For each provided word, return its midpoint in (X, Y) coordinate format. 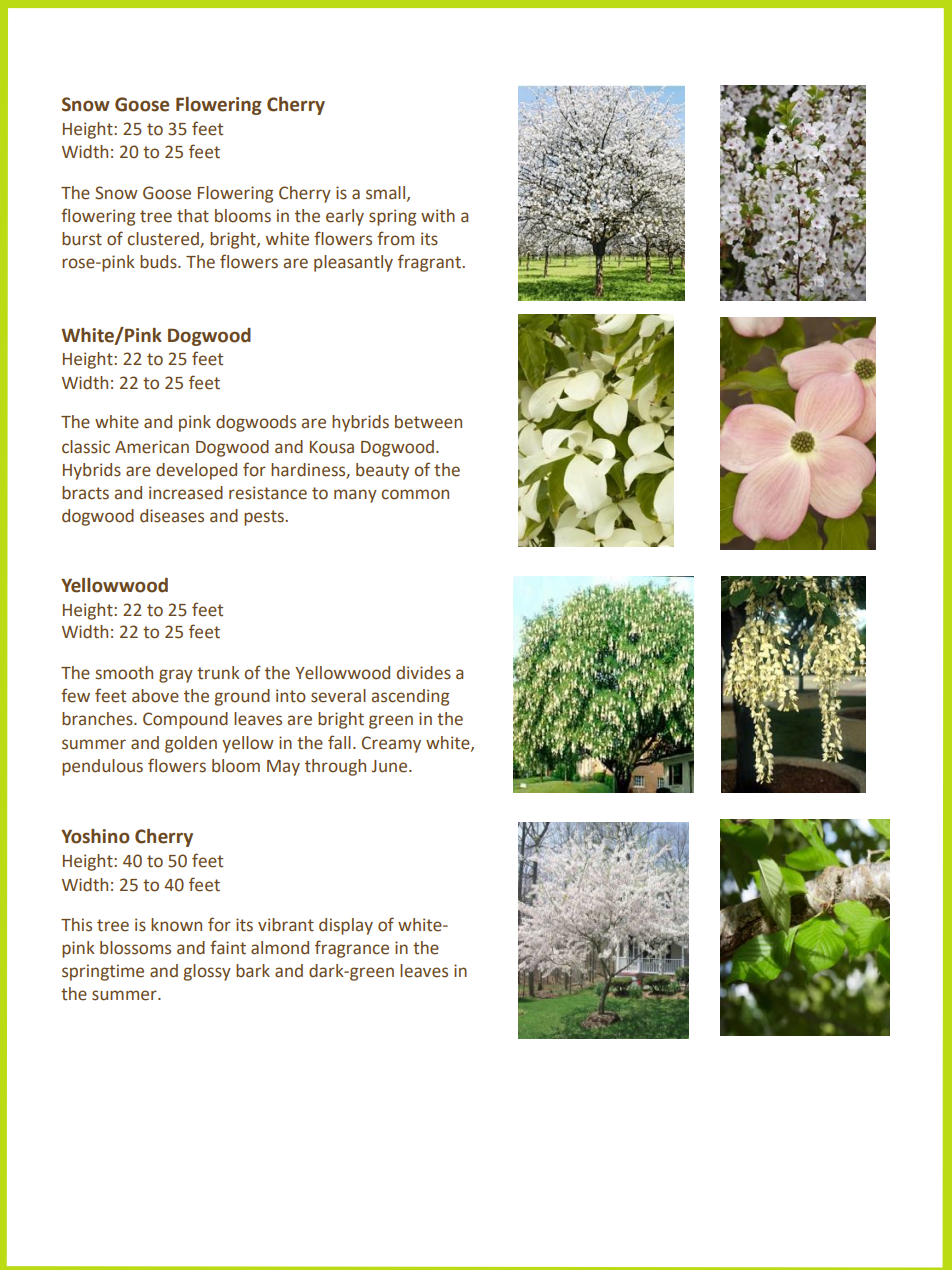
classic (86, 447)
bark (253, 971)
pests (265, 518)
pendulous (102, 767)
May (283, 768)
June (391, 766)
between (428, 422)
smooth (124, 673)
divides (424, 673)
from (395, 238)
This (76, 925)
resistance (268, 493)
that (193, 216)
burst (82, 239)
